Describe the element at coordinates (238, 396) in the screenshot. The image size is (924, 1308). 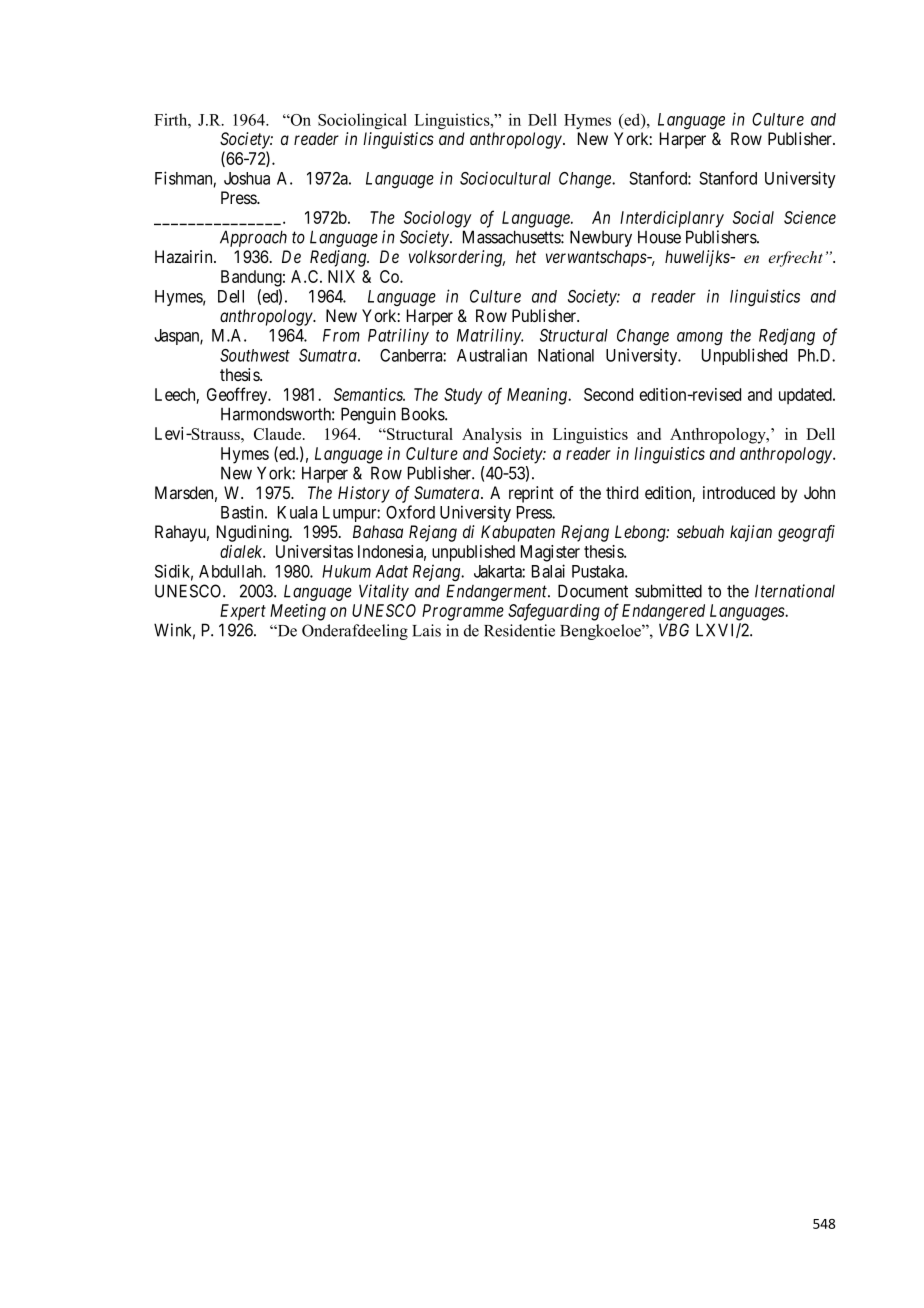
I see `Geoffrey` at that location.
